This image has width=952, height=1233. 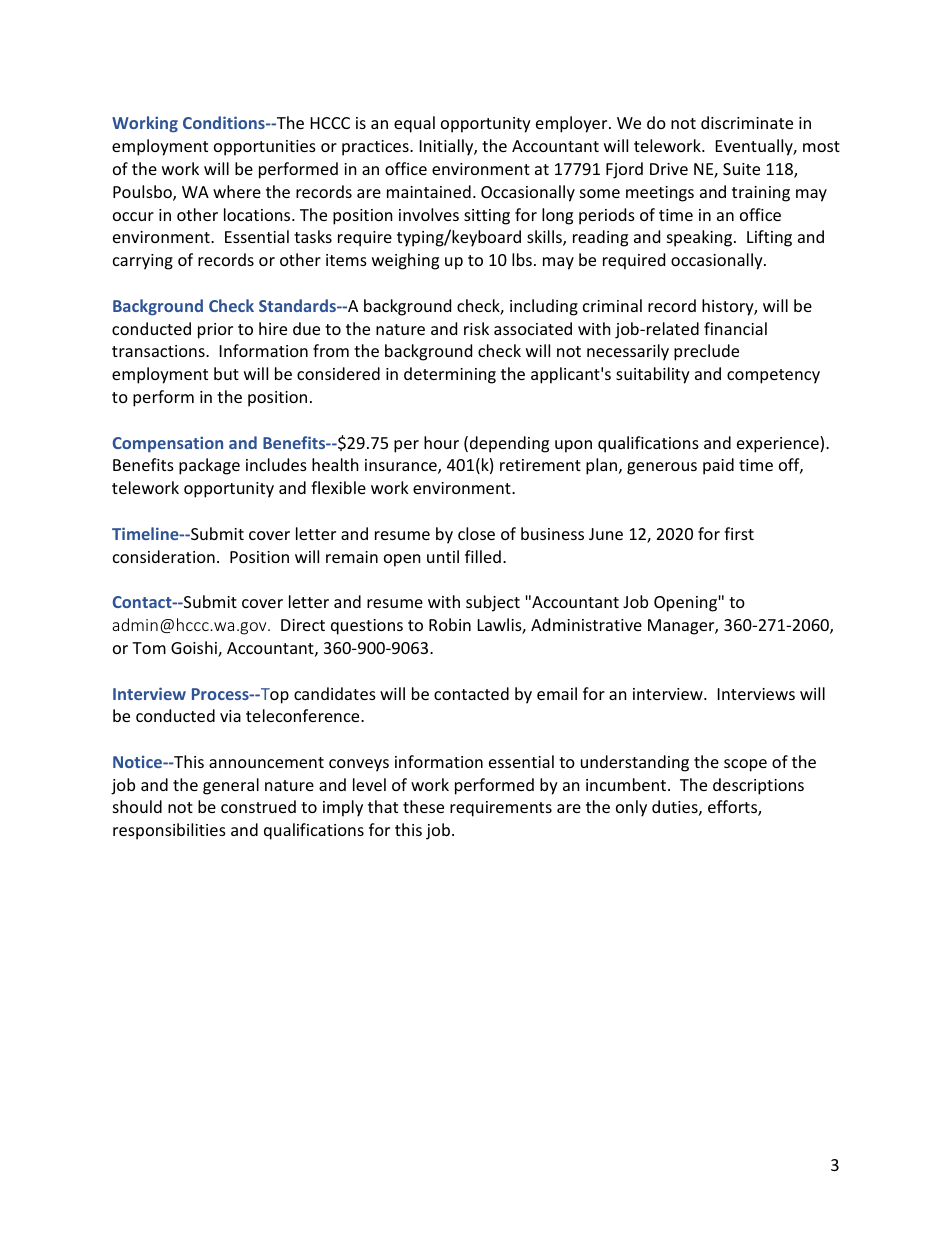 What do you see at coordinates (773, 376) in the image?
I see `competency` at bounding box center [773, 376].
